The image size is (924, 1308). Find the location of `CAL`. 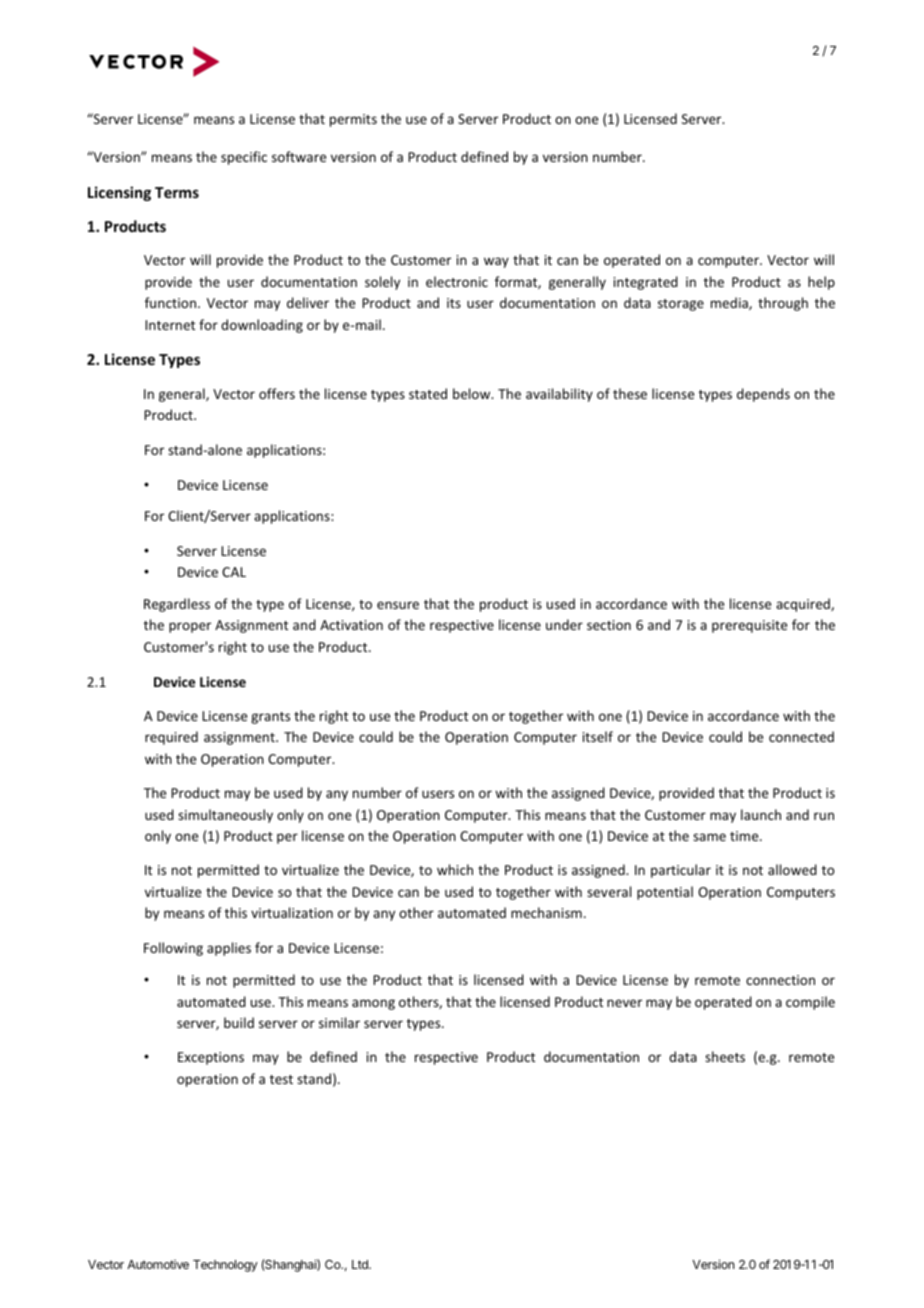

CAL is located at coordinates (234, 572).
